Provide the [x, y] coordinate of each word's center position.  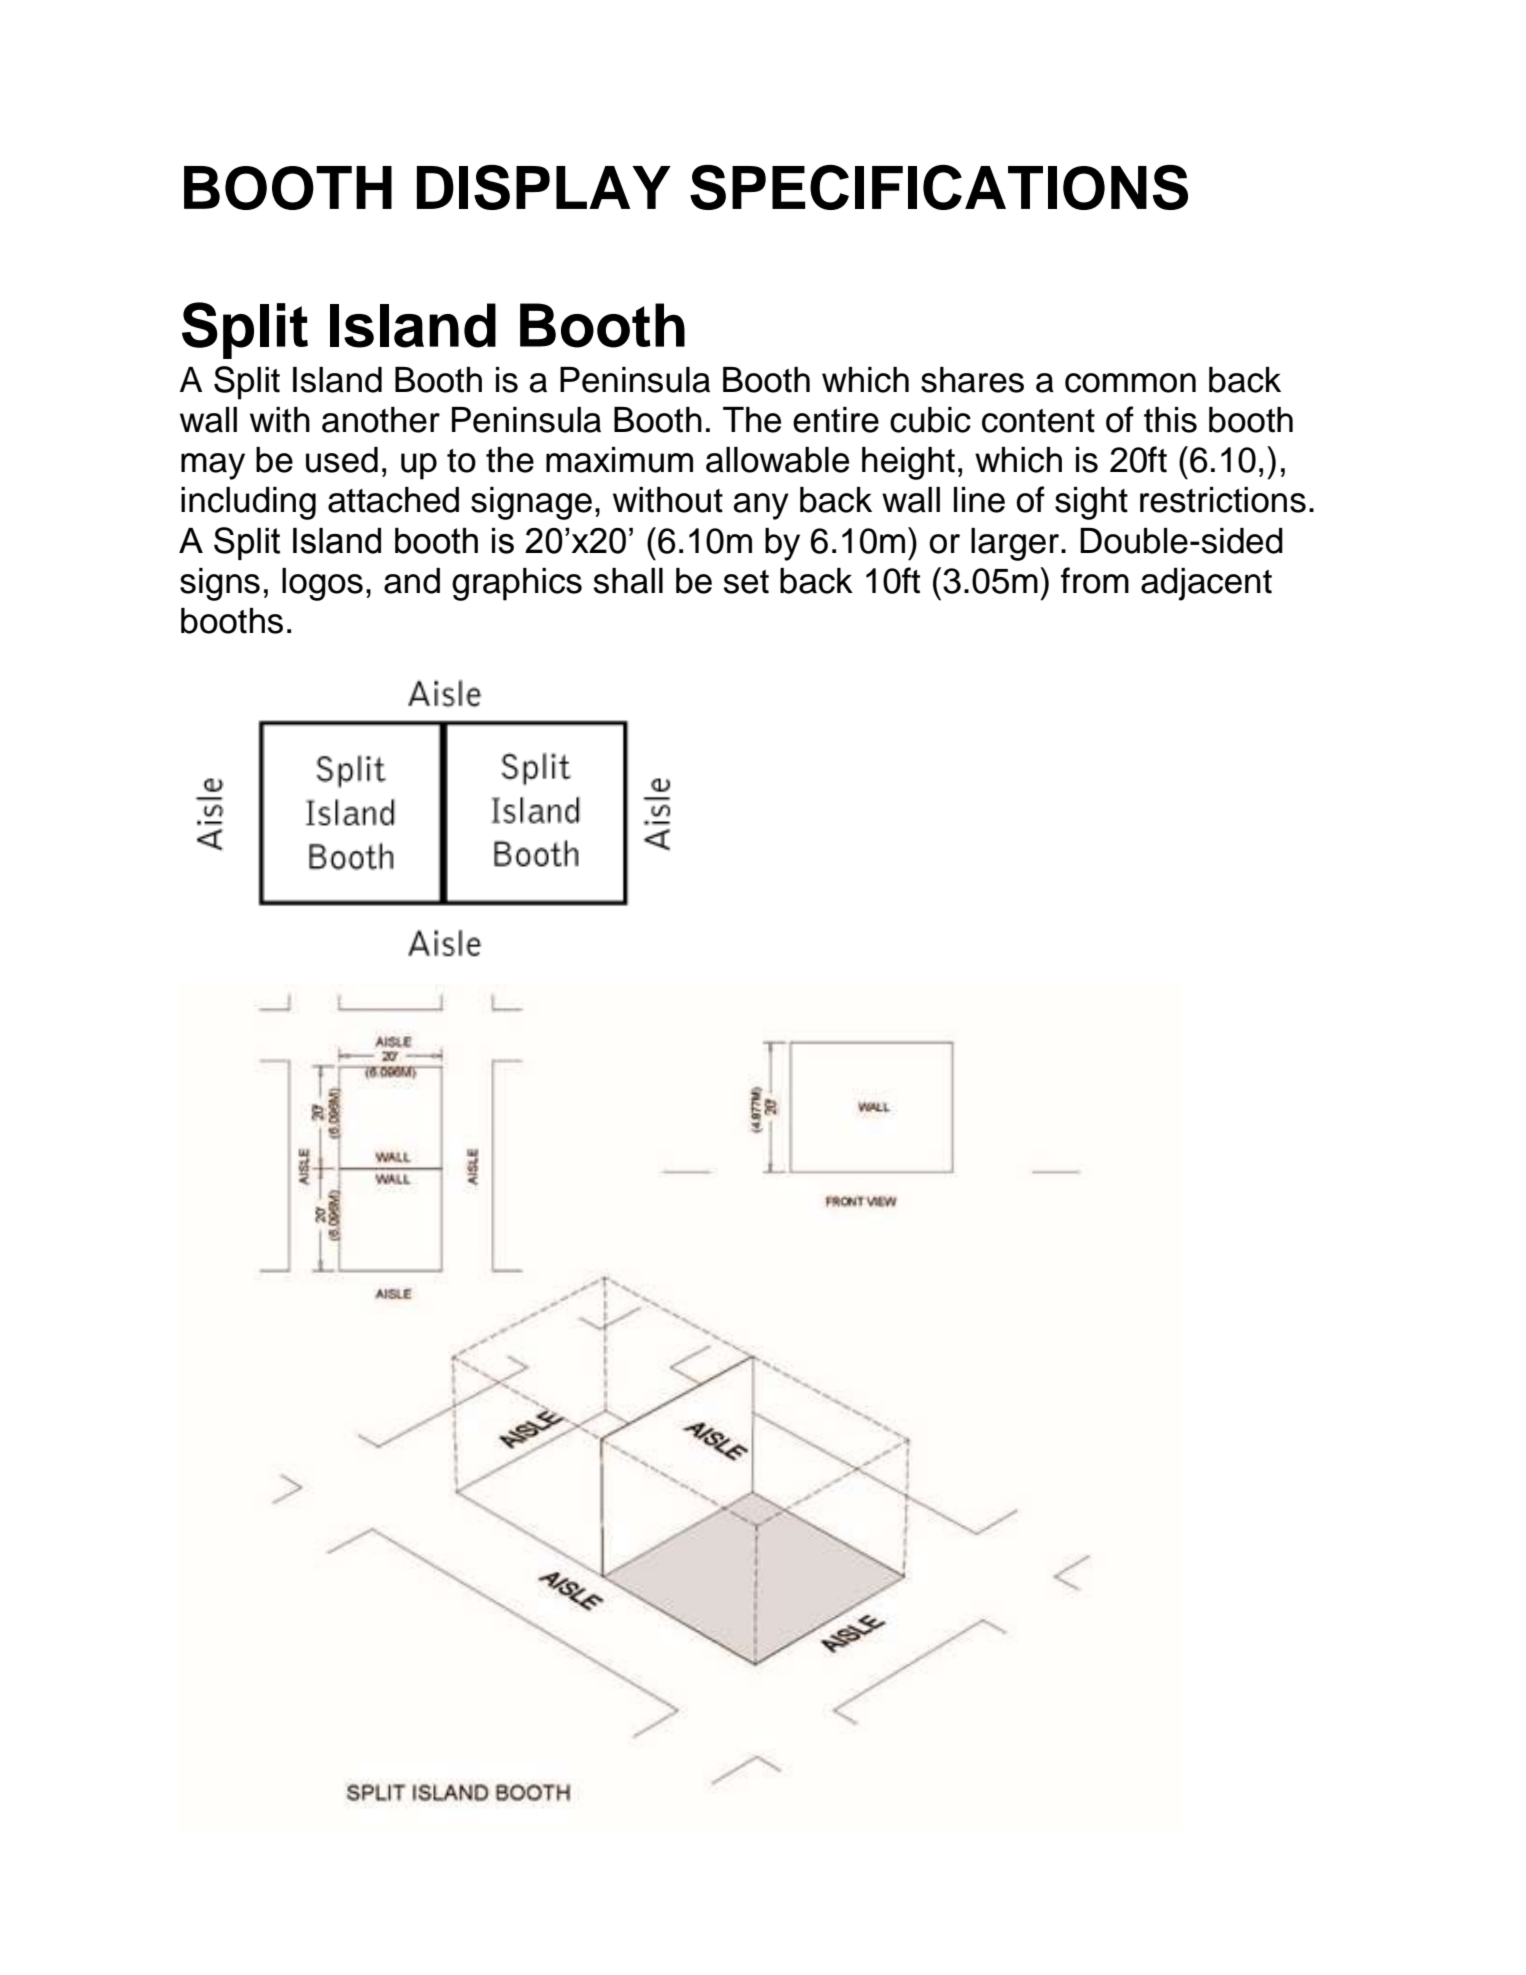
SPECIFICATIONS [939, 187]
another [381, 420]
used [342, 460]
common [1130, 383]
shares [972, 380]
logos [322, 584]
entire [836, 420]
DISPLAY [544, 187]
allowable [777, 460]
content [1038, 421]
